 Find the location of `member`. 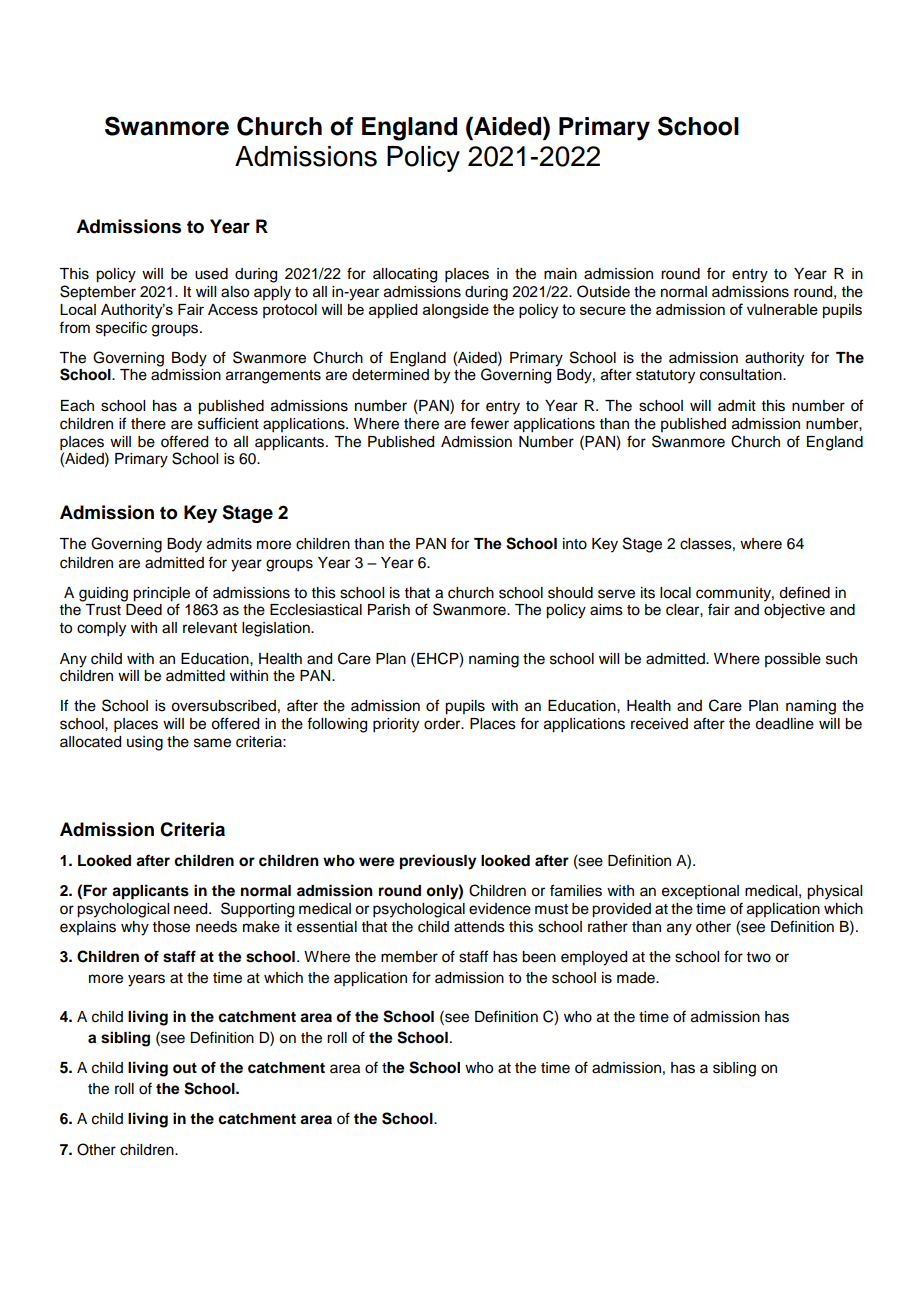

member is located at coordinates (409, 957).
